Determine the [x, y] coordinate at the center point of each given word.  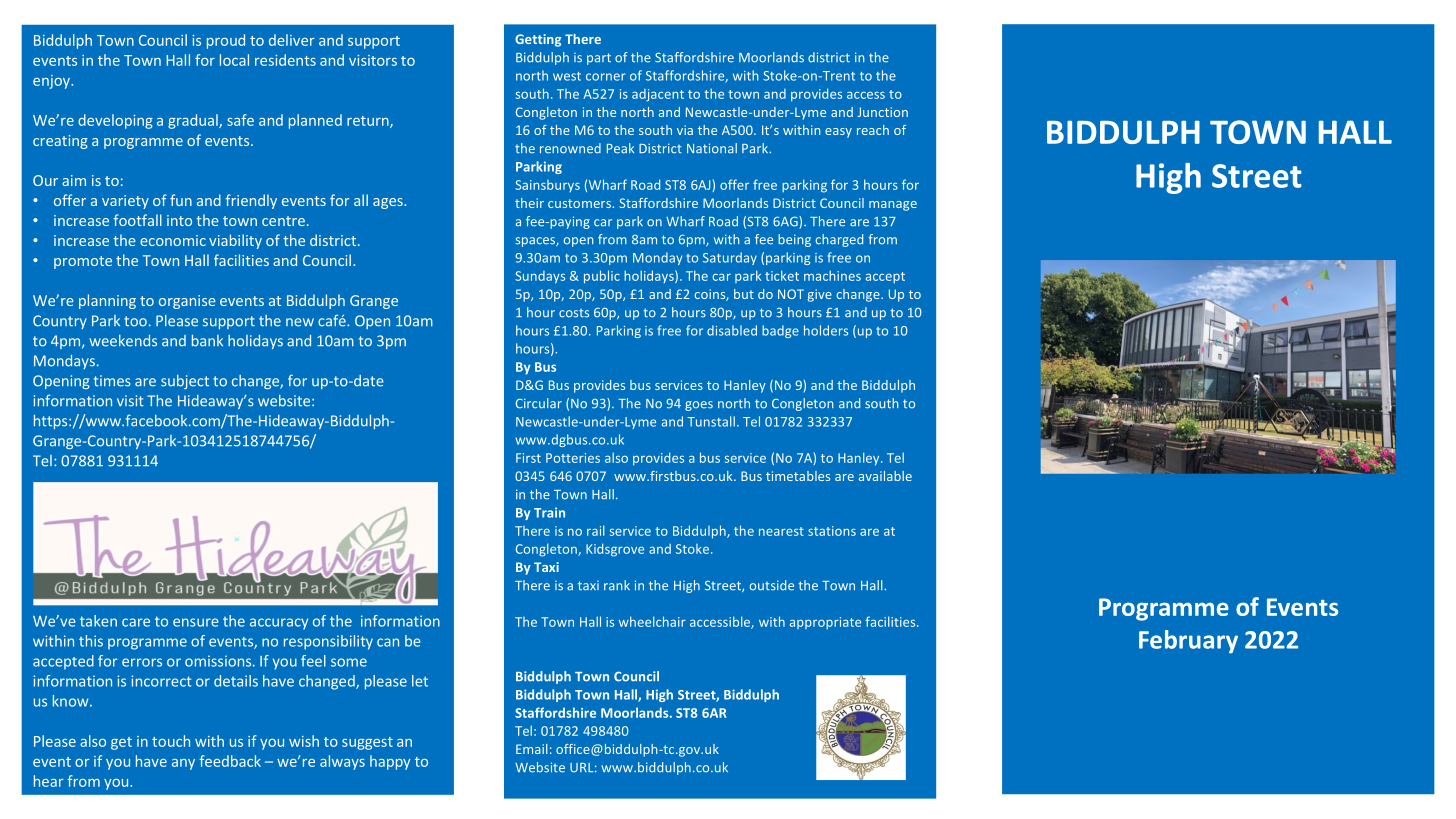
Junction [882, 112]
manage [893, 206]
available [885, 476]
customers [580, 203]
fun [181, 200]
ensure [196, 622]
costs [574, 313]
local [234, 60]
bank [207, 341]
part [599, 59]
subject [185, 382]
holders [826, 330]
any [183, 764]
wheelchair [652, 621]
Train [549, 512]
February [1188, 642]
